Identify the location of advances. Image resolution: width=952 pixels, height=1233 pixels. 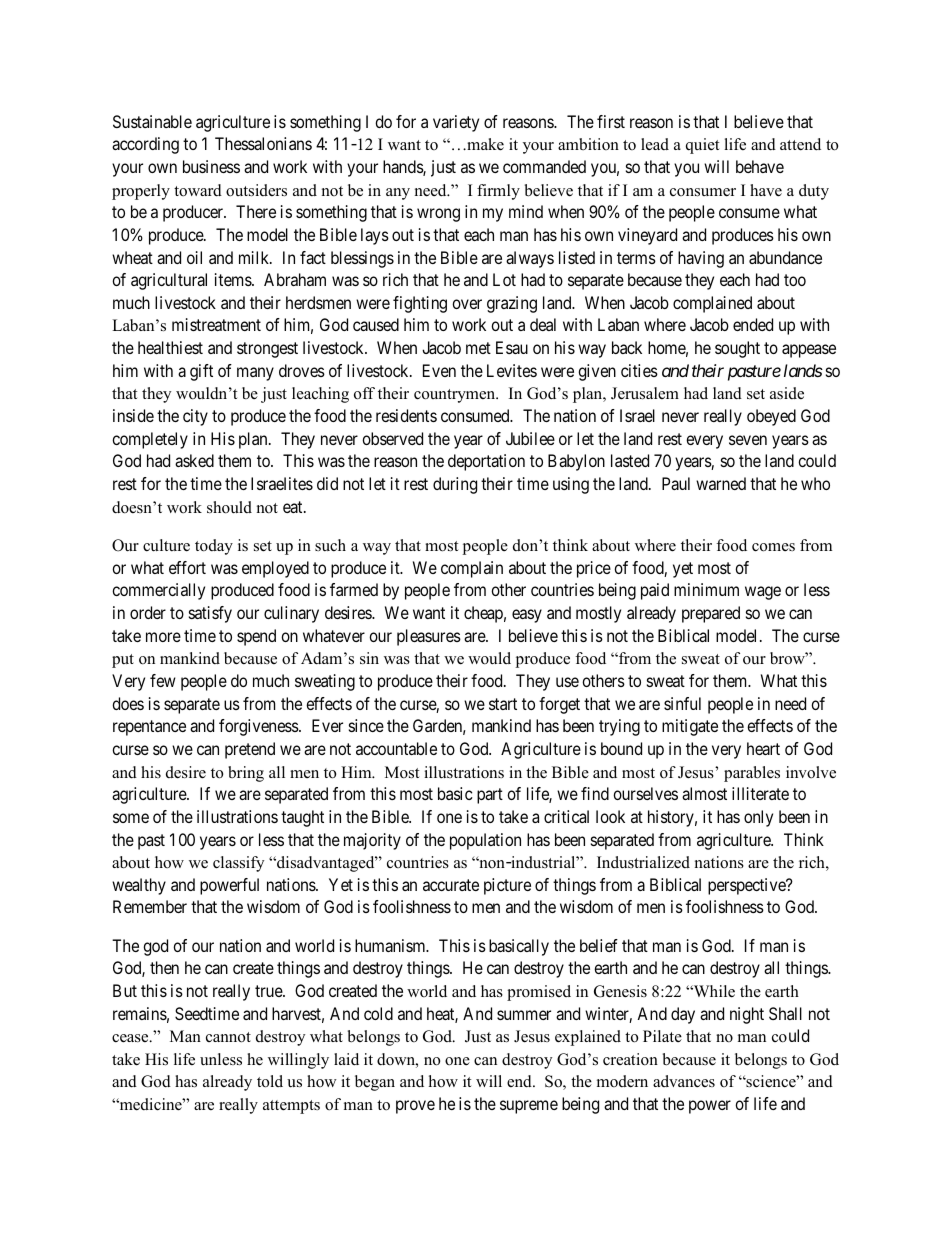
(684, 1081).
